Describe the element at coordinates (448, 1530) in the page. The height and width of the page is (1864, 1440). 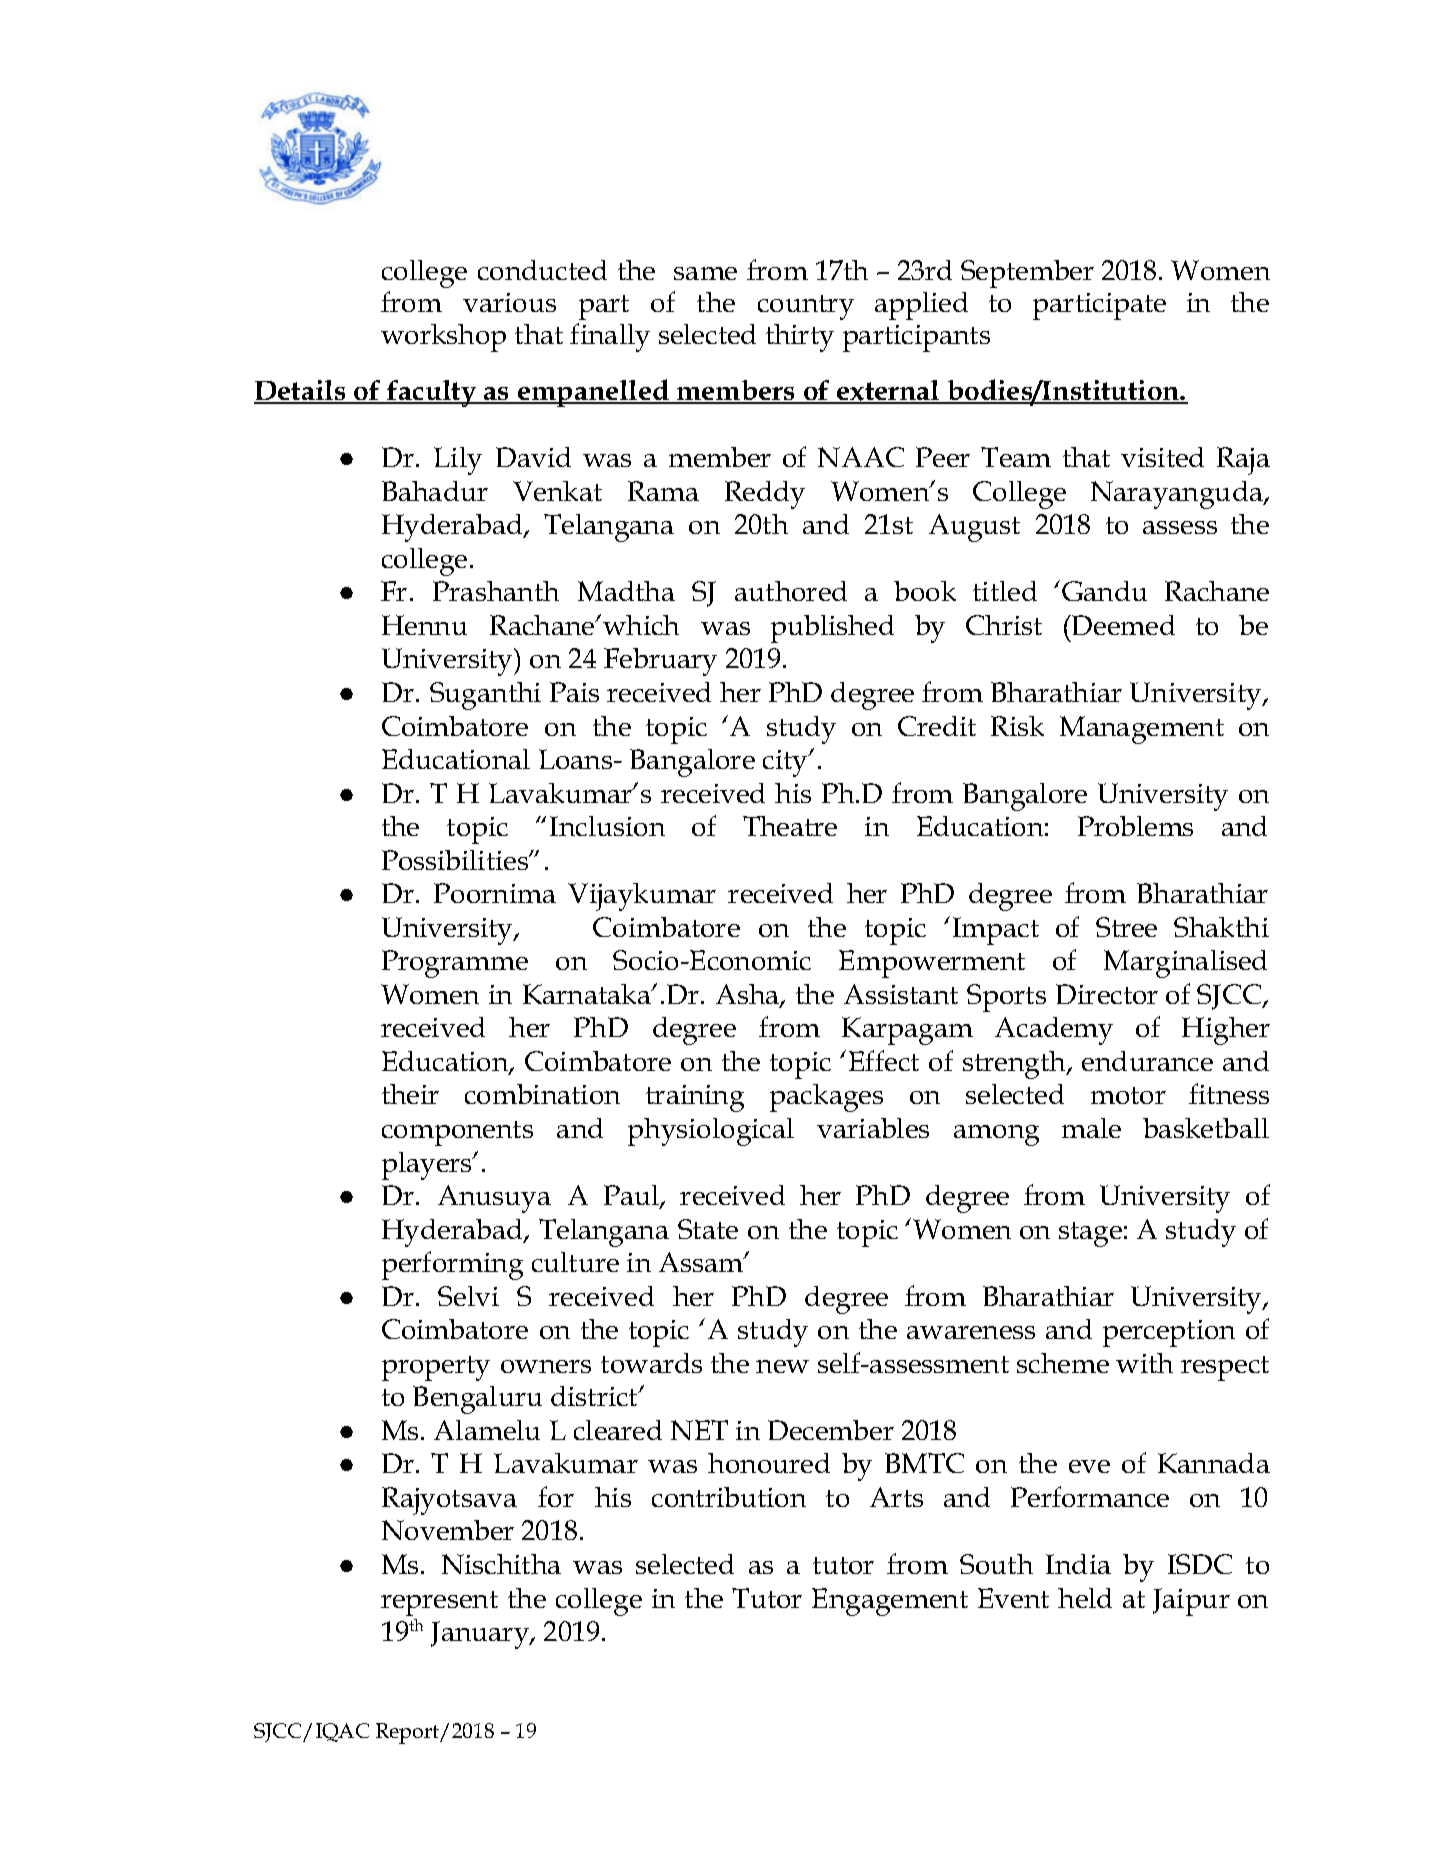
I see `November` at that location.
